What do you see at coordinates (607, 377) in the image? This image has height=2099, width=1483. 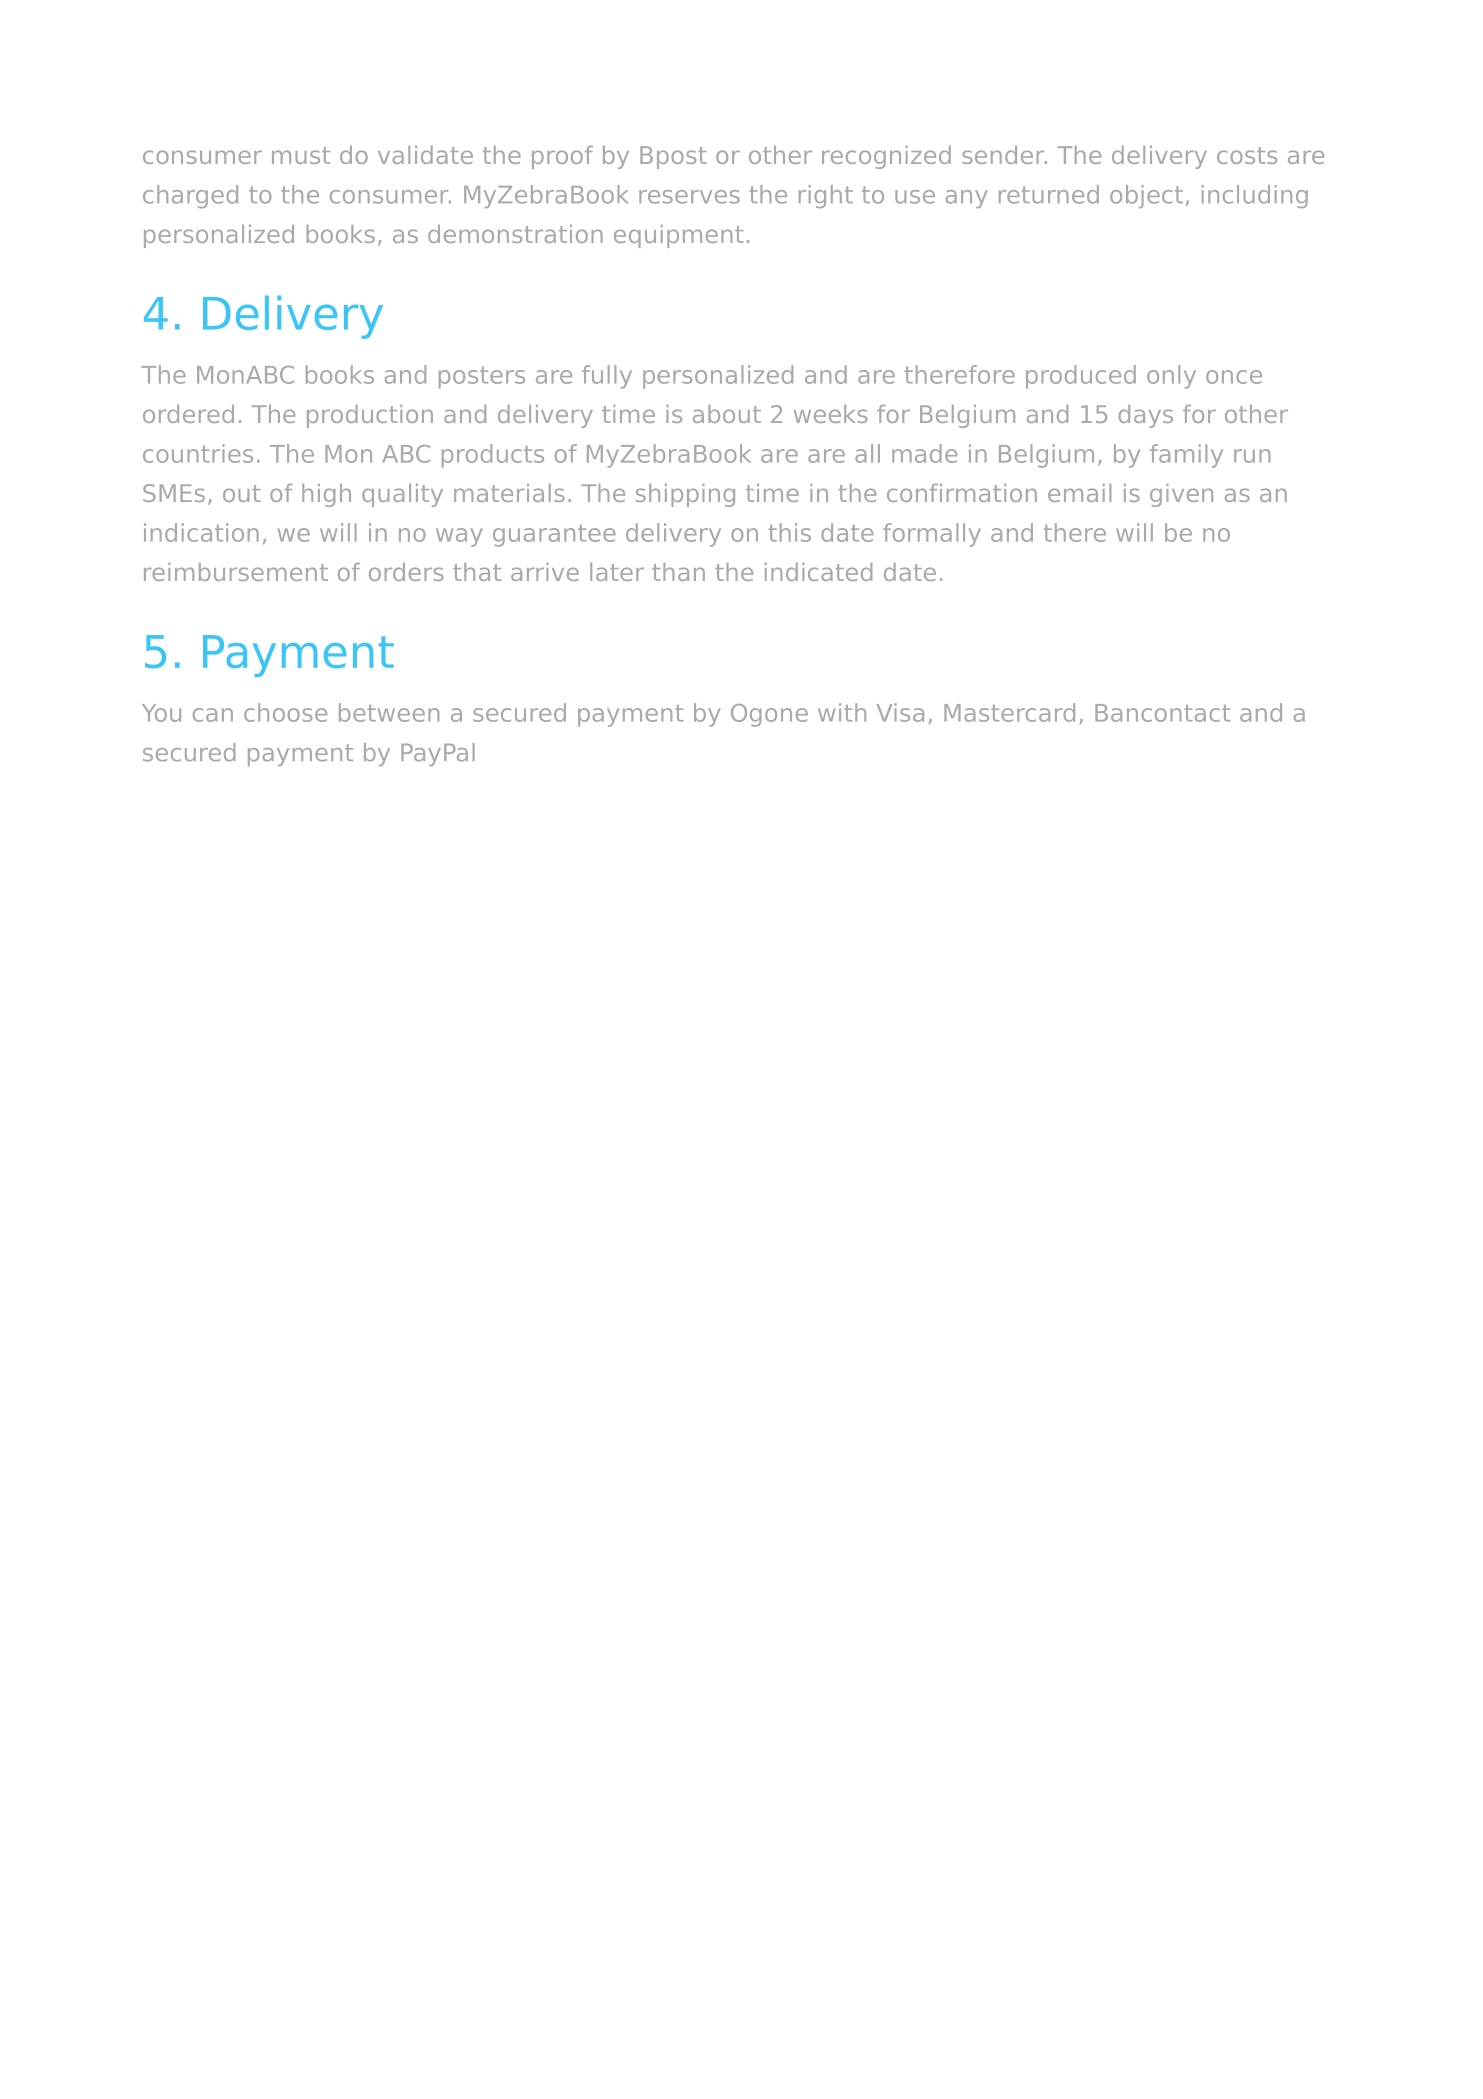 I see `fully` at bounding box center [607, 377].
